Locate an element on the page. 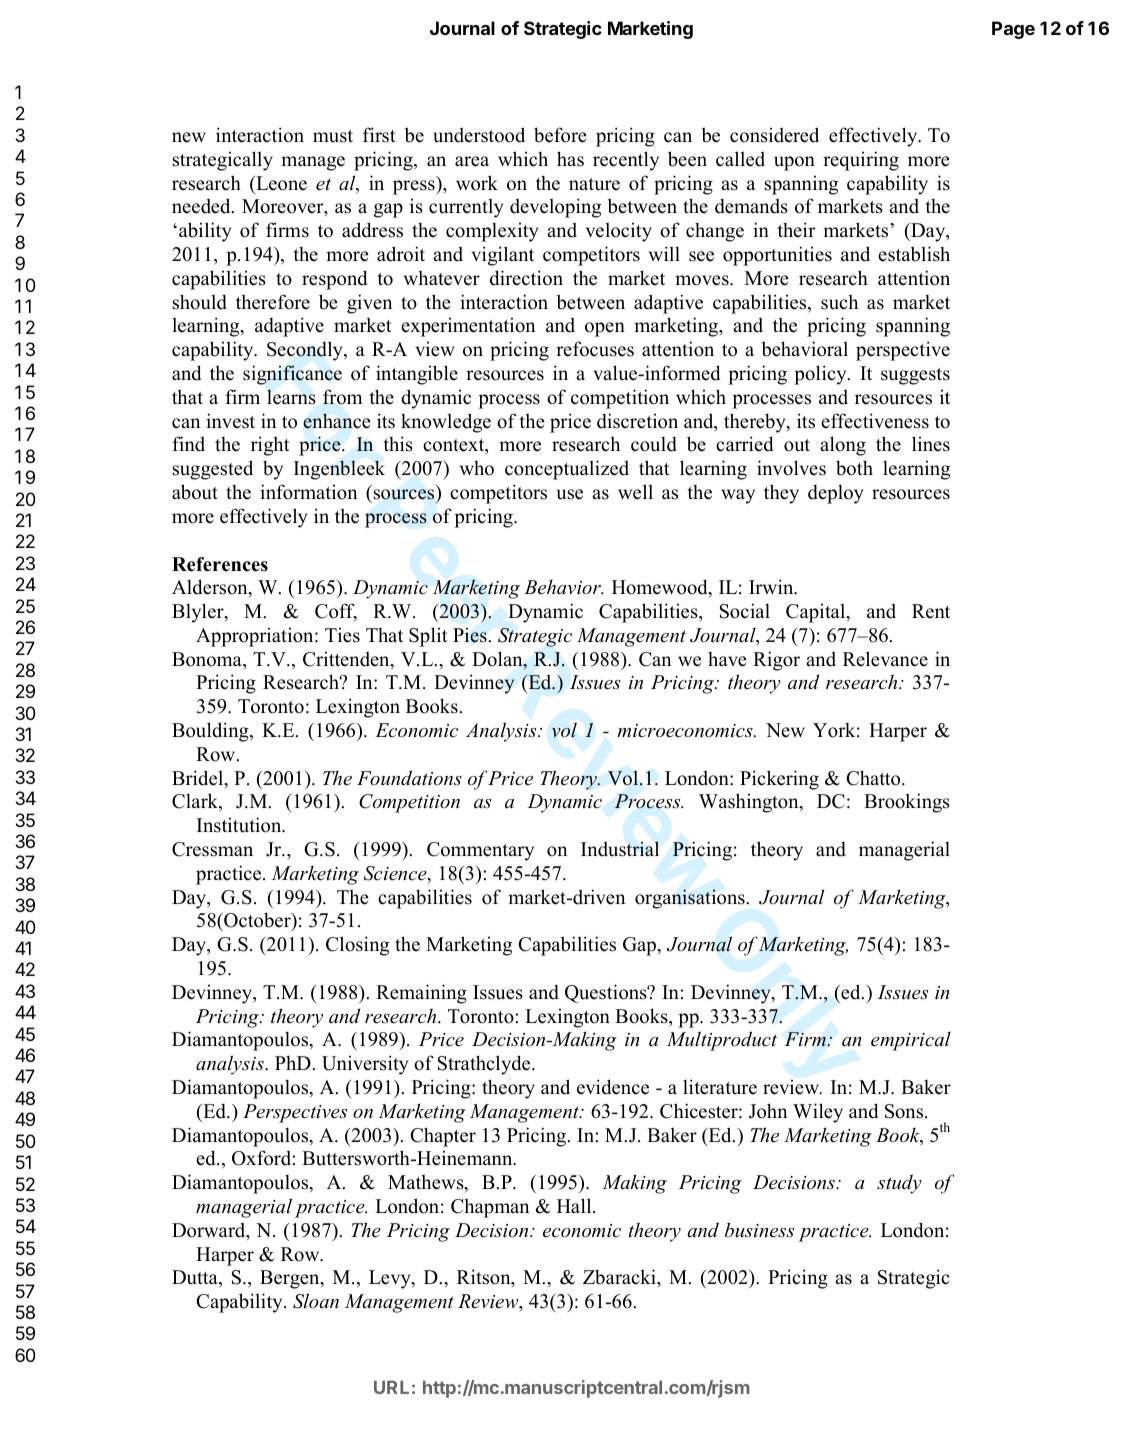 This image has height=1453, width=1123. Sloan is located at coordinates (316, 1301).
